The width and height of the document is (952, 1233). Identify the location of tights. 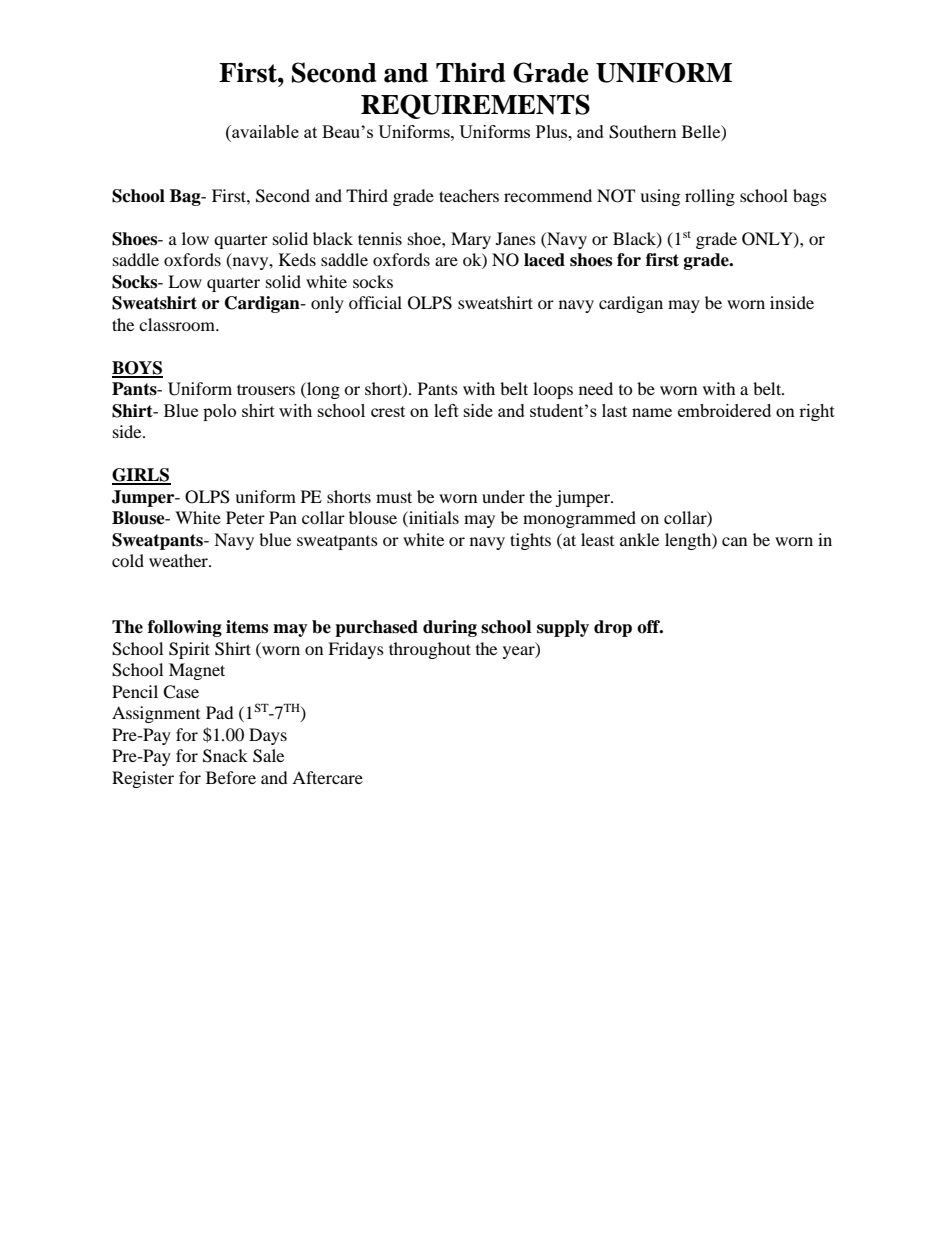
(530, 541).
